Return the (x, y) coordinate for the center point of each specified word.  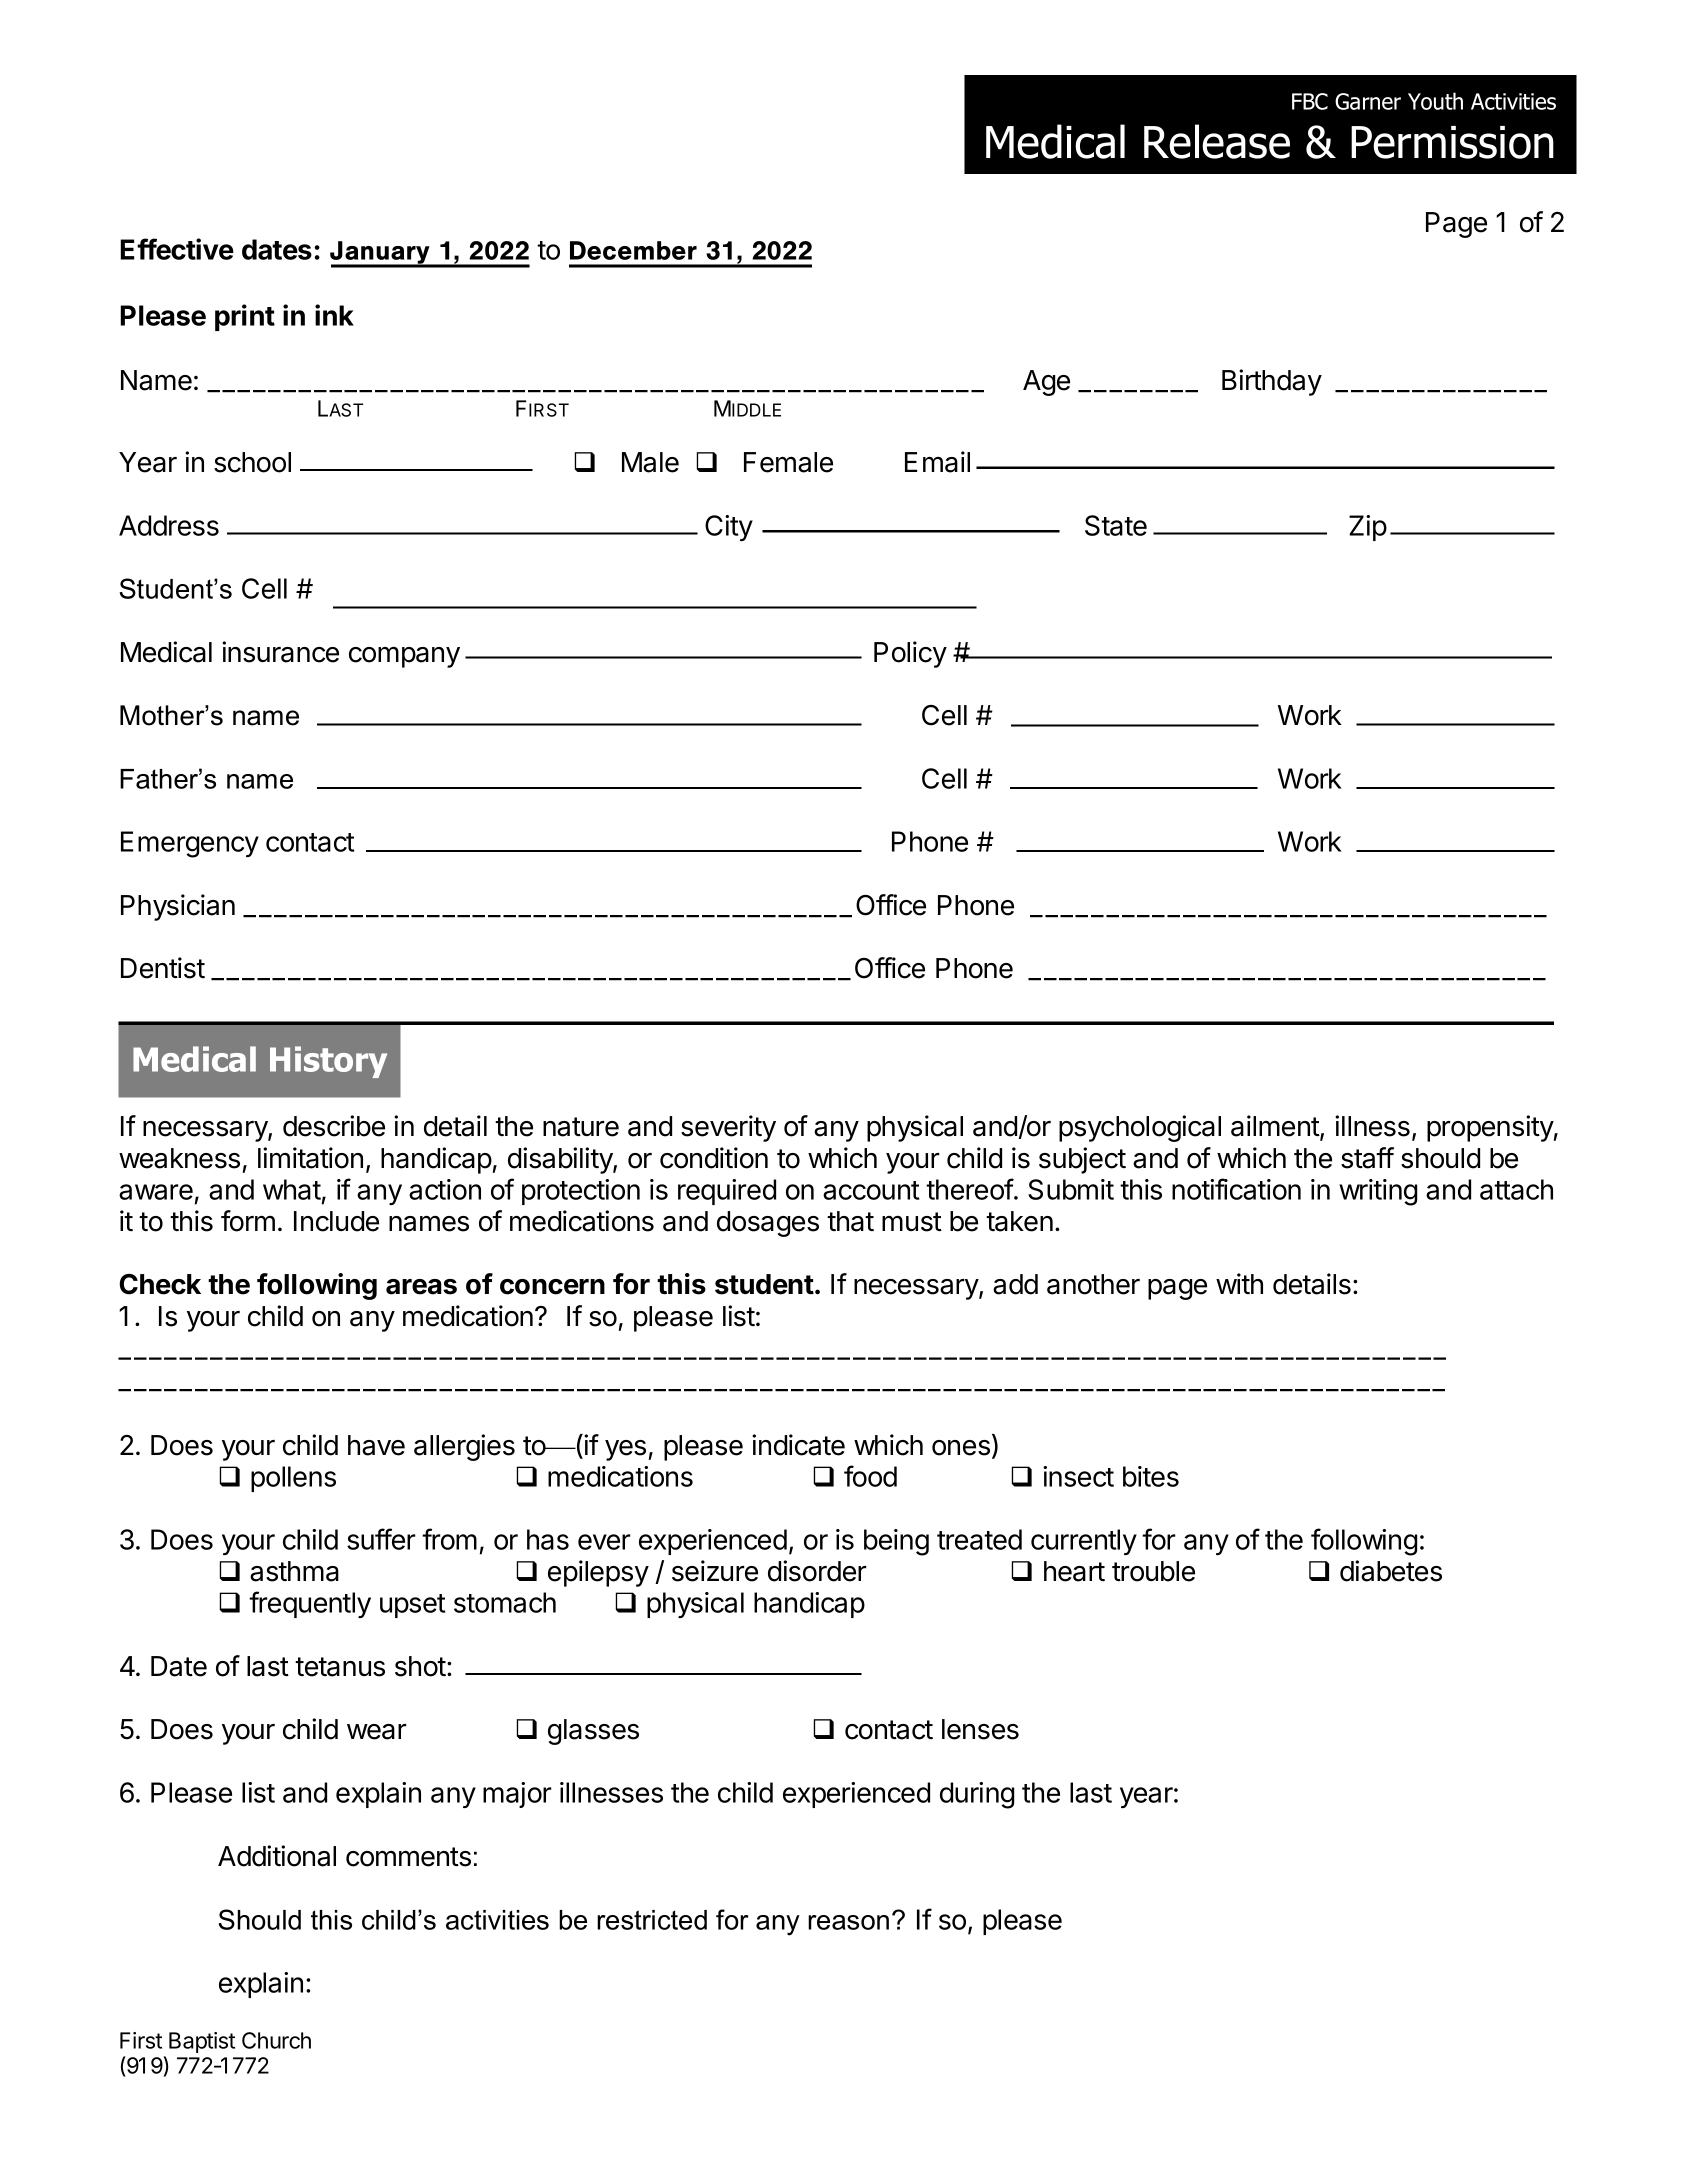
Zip (1368, 528)
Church (276, 2040)
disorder (817, 1571)
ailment (1276, 1127)
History (328, 1062)
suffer (381, 1539)
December (633, 250)
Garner (1368, 101)
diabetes (1391, 1571)
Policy (910, 654)
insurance (280, 652)
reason (848, 1922)
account (871, 1190)
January (381, 254)
